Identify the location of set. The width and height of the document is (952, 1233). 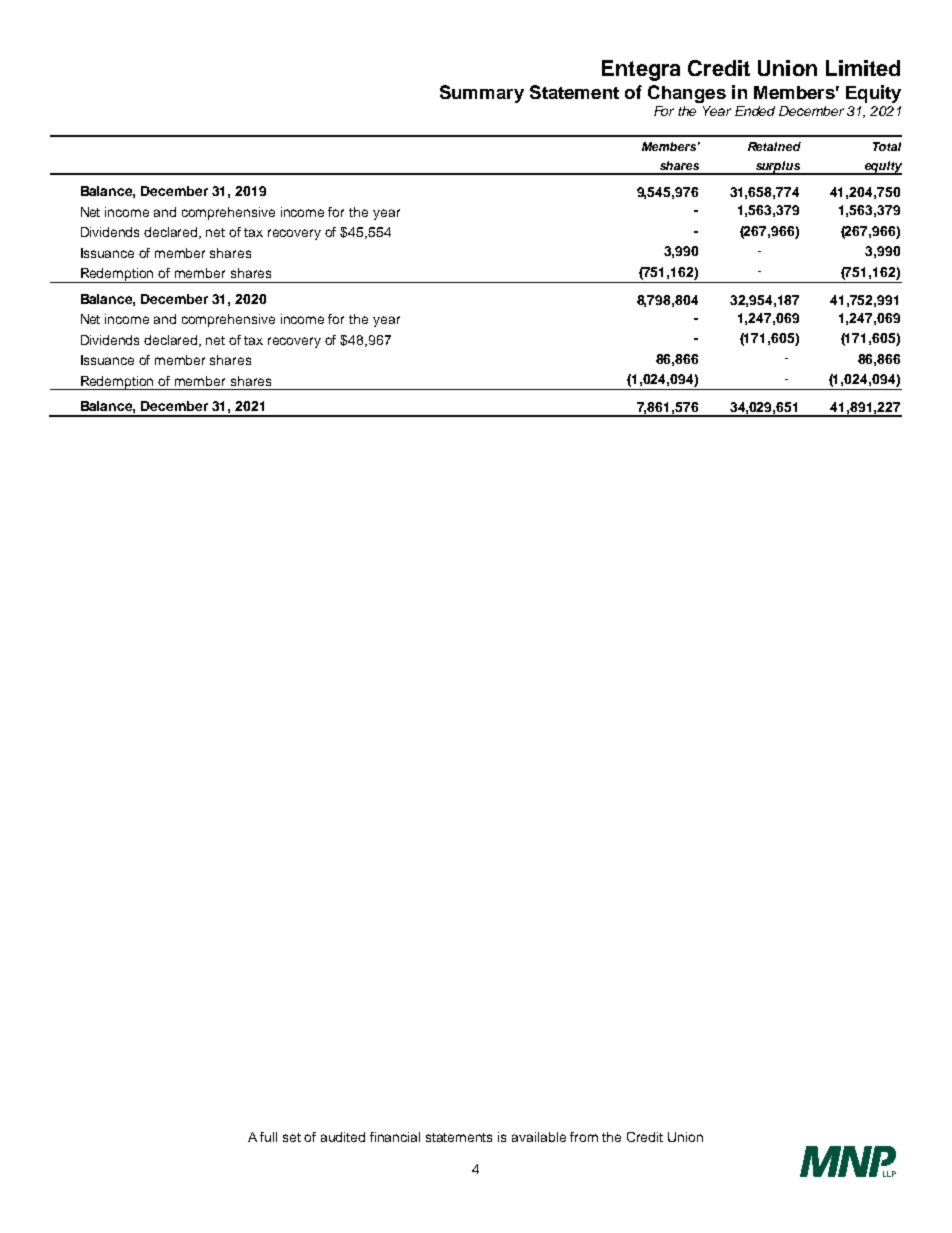
(292, 1137).
